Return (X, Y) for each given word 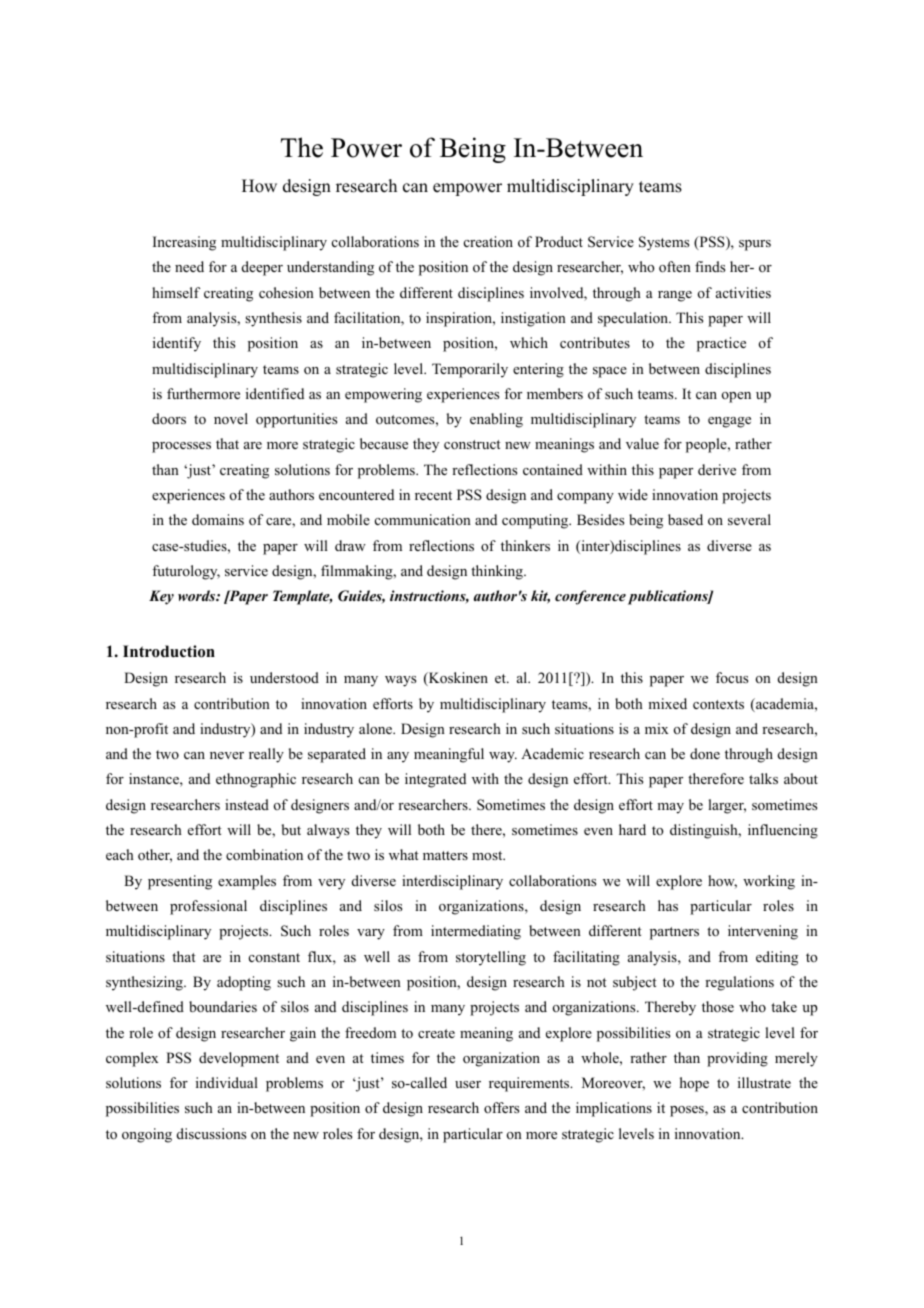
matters (445, 855)
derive (717, 469)
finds (710, 266)
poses (688, 1111)
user (468, 1084)
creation (488, 241)
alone (377, 728)
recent (433, 495)
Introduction (169, 651)
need (189, 266)
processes (181, 447)
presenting (180, 882)
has (668, 905)
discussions (211, 1133)
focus (732, 677)
